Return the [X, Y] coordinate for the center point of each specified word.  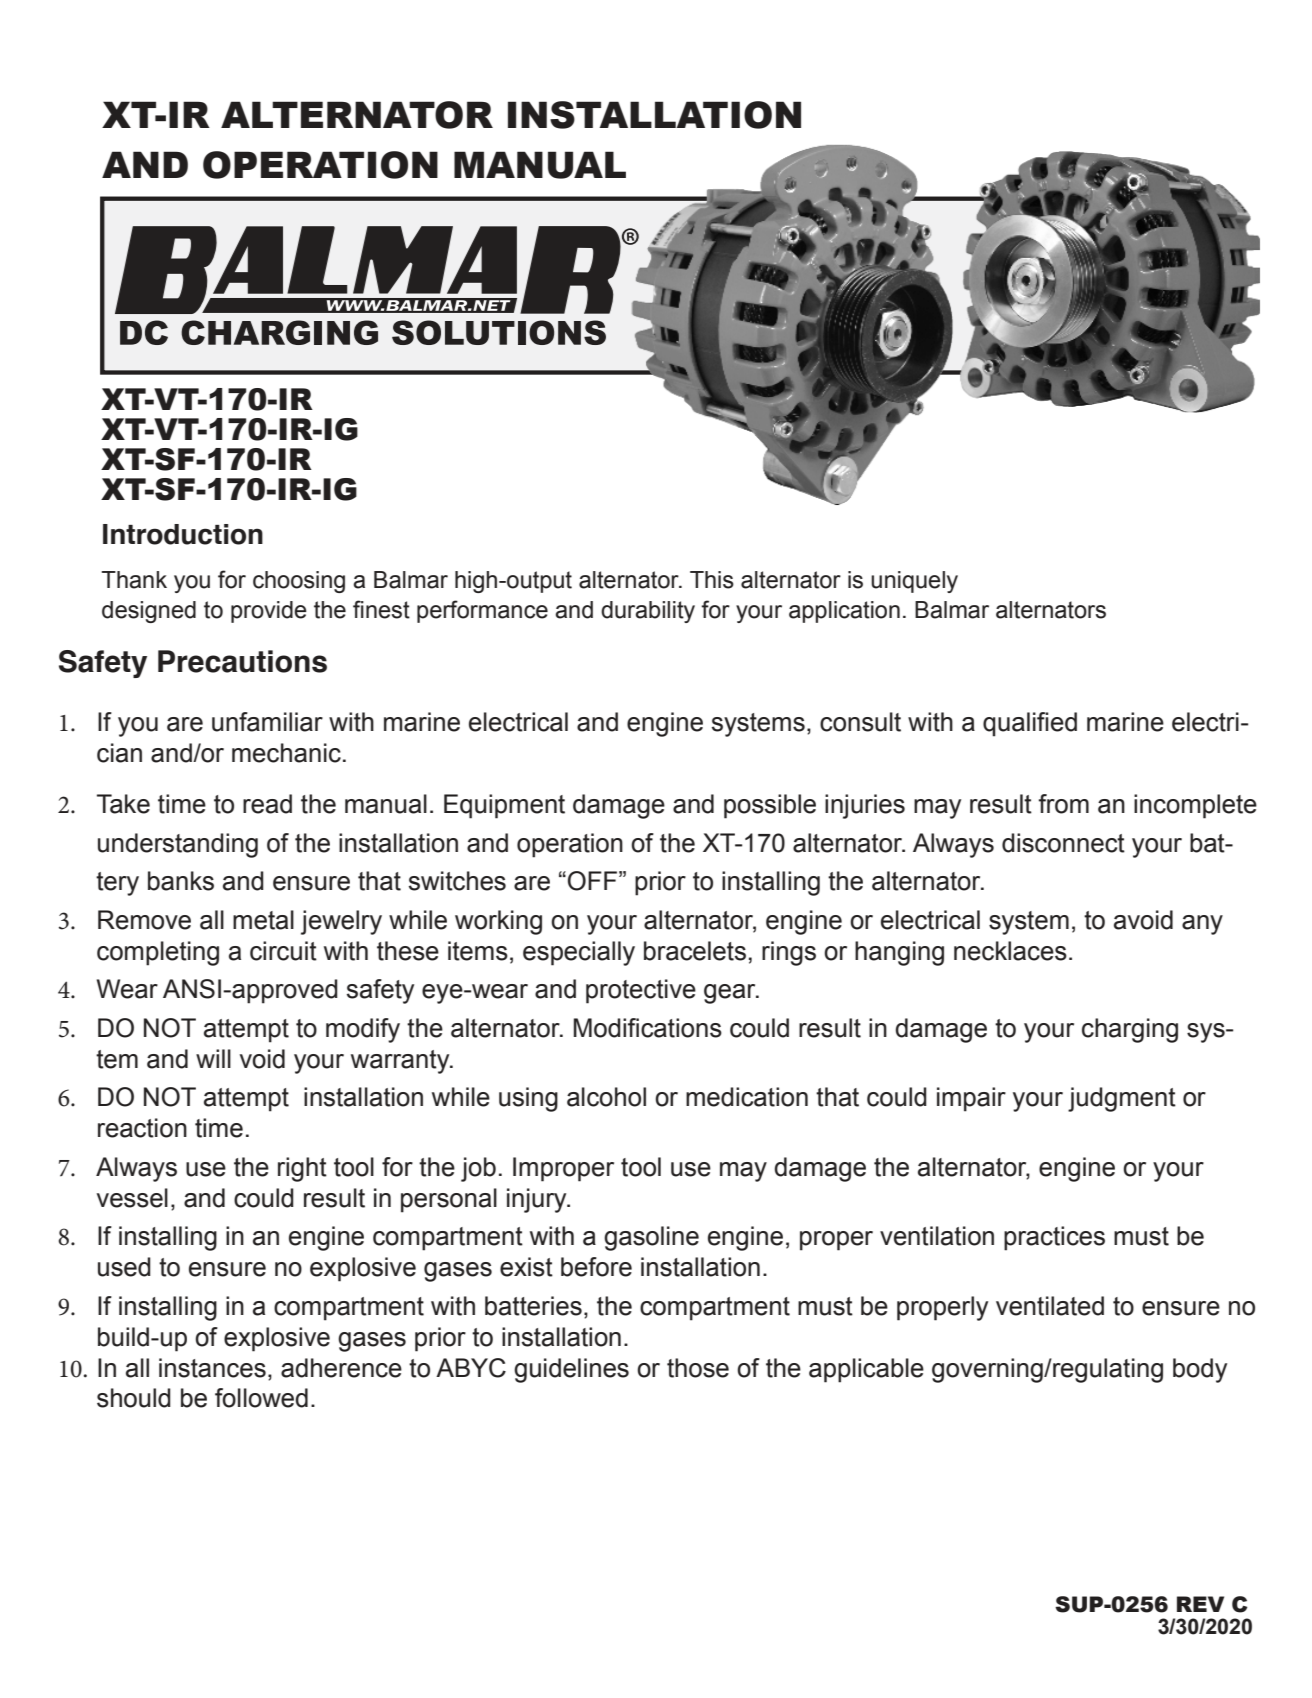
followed [261, 1398]
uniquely [914, 582]
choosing [299, 582]
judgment [1122, 1099]
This [712, 580]
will [213, 1058]
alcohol [606, 1097]
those [698, 1368]
